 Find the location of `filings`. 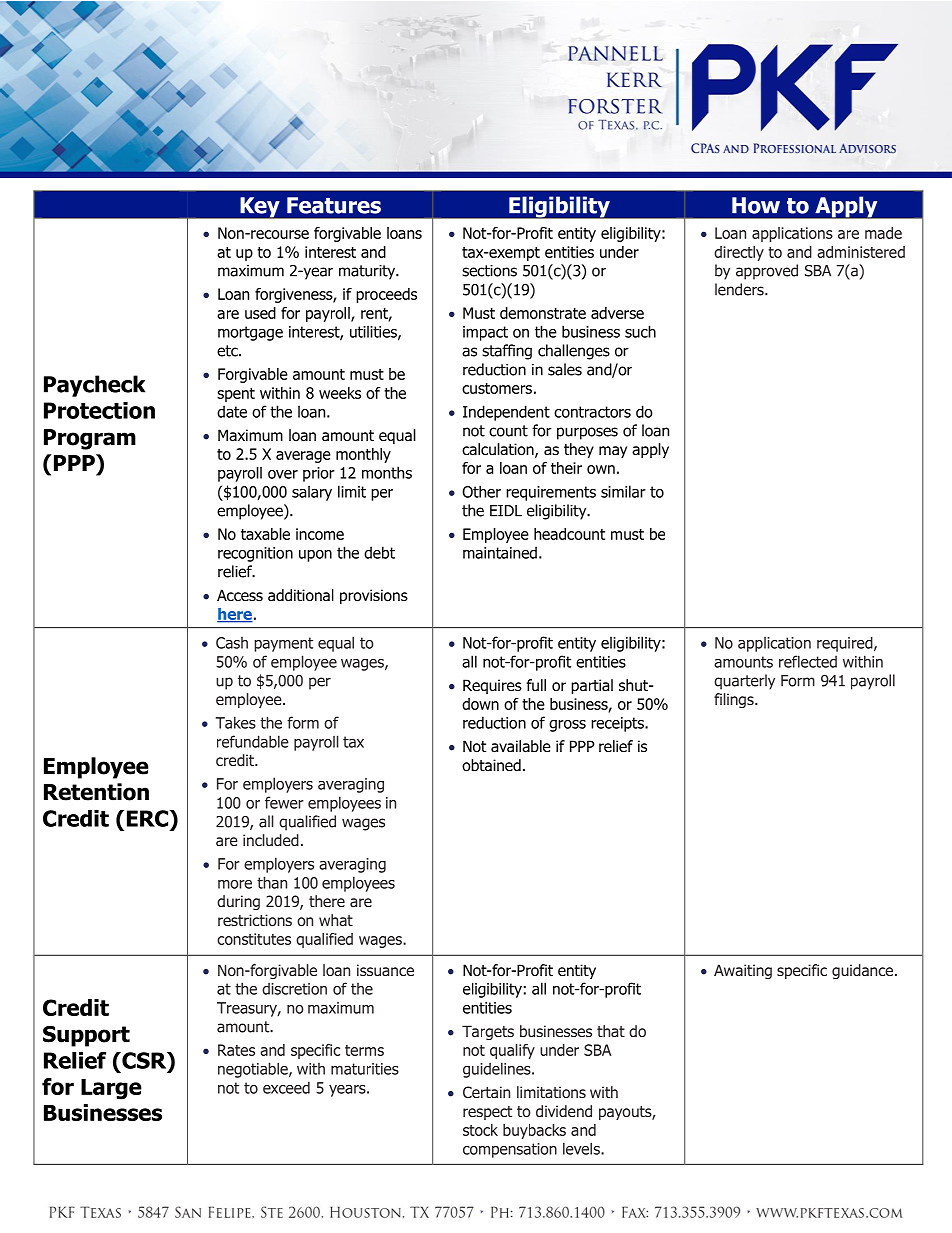

filings is located at coordinates (735, 700).
